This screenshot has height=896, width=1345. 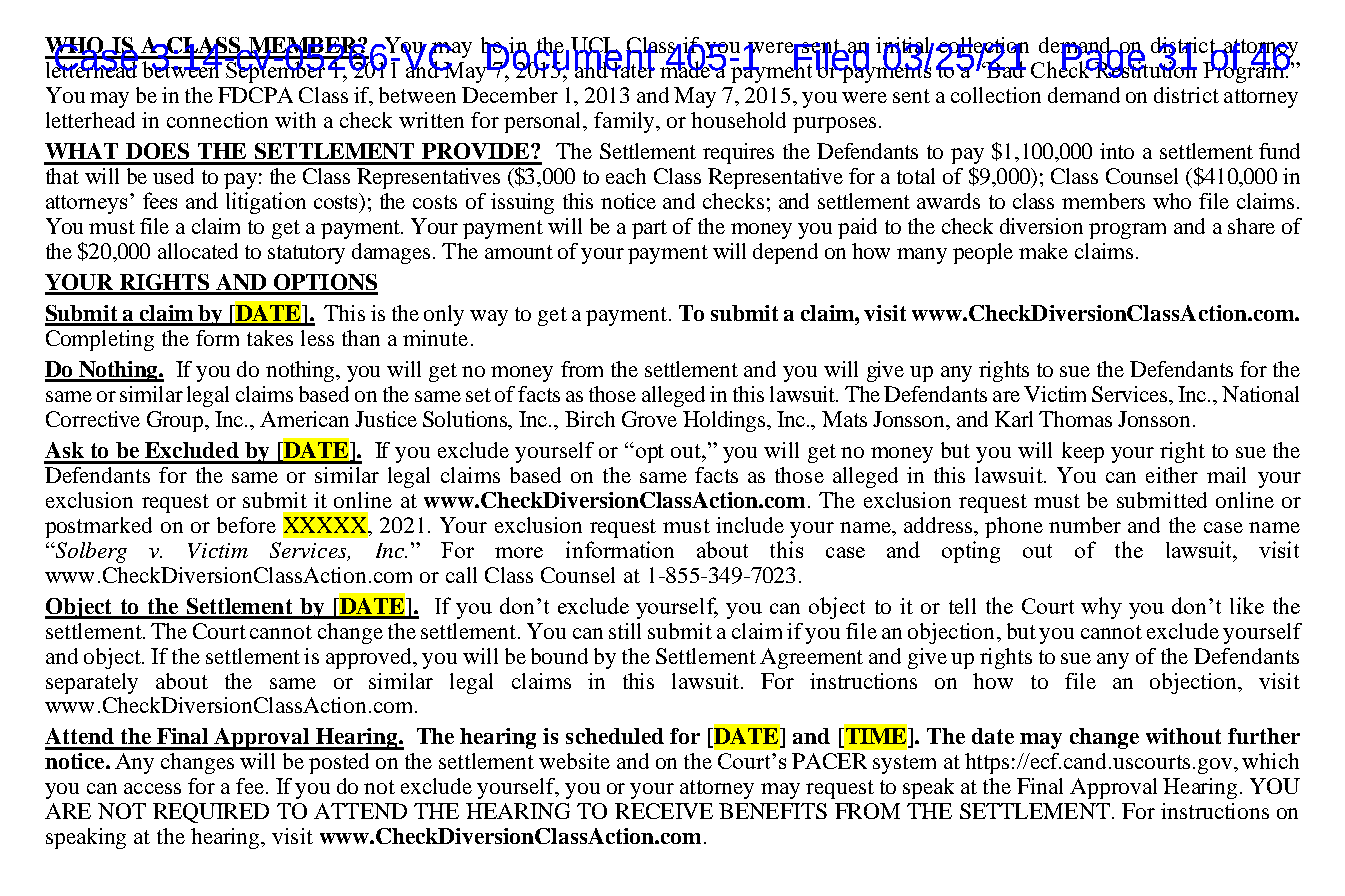 I want to click on access, so click(x=152, y=788).
